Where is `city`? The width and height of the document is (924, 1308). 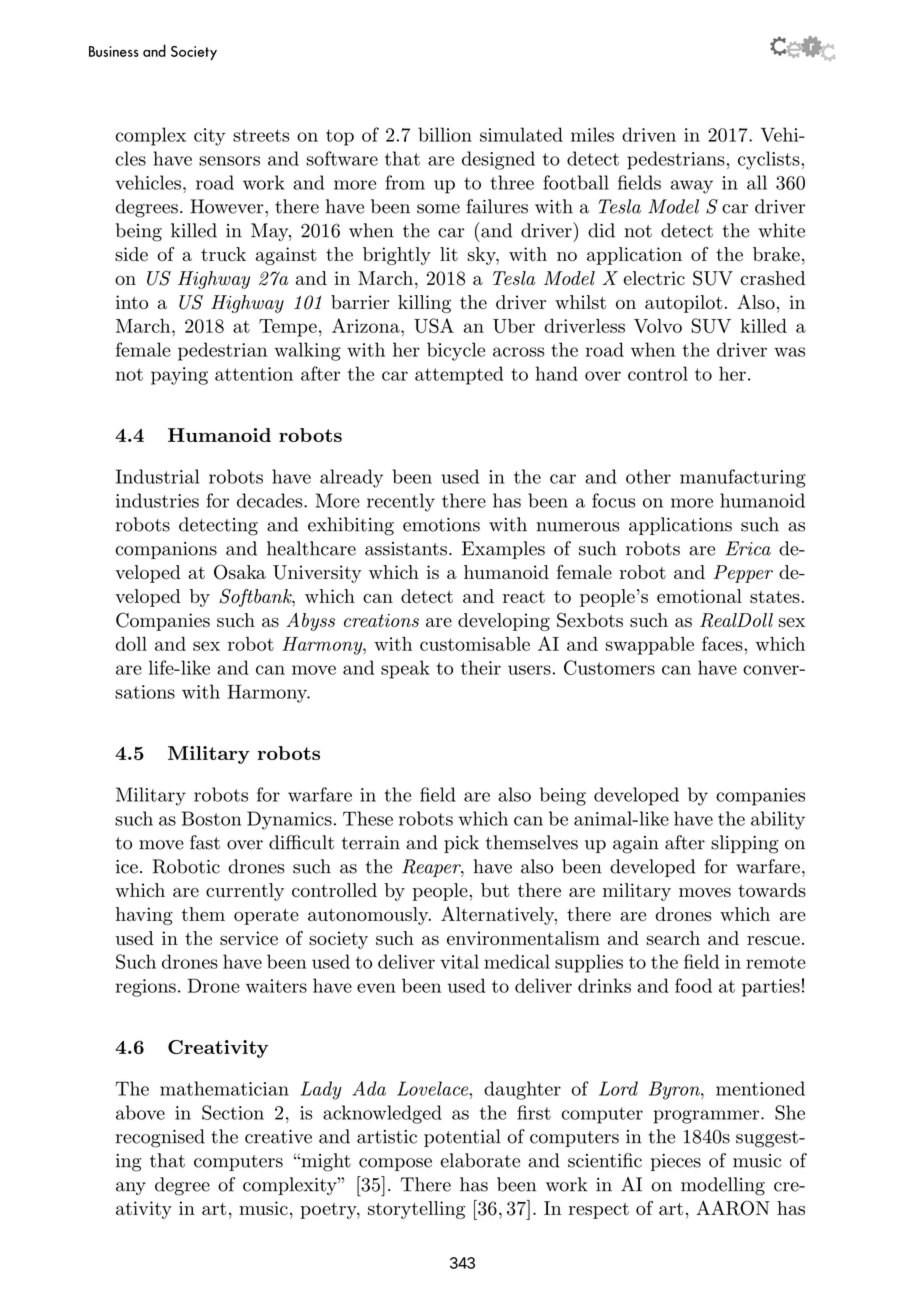 city is located at coordinates (209, 137).
